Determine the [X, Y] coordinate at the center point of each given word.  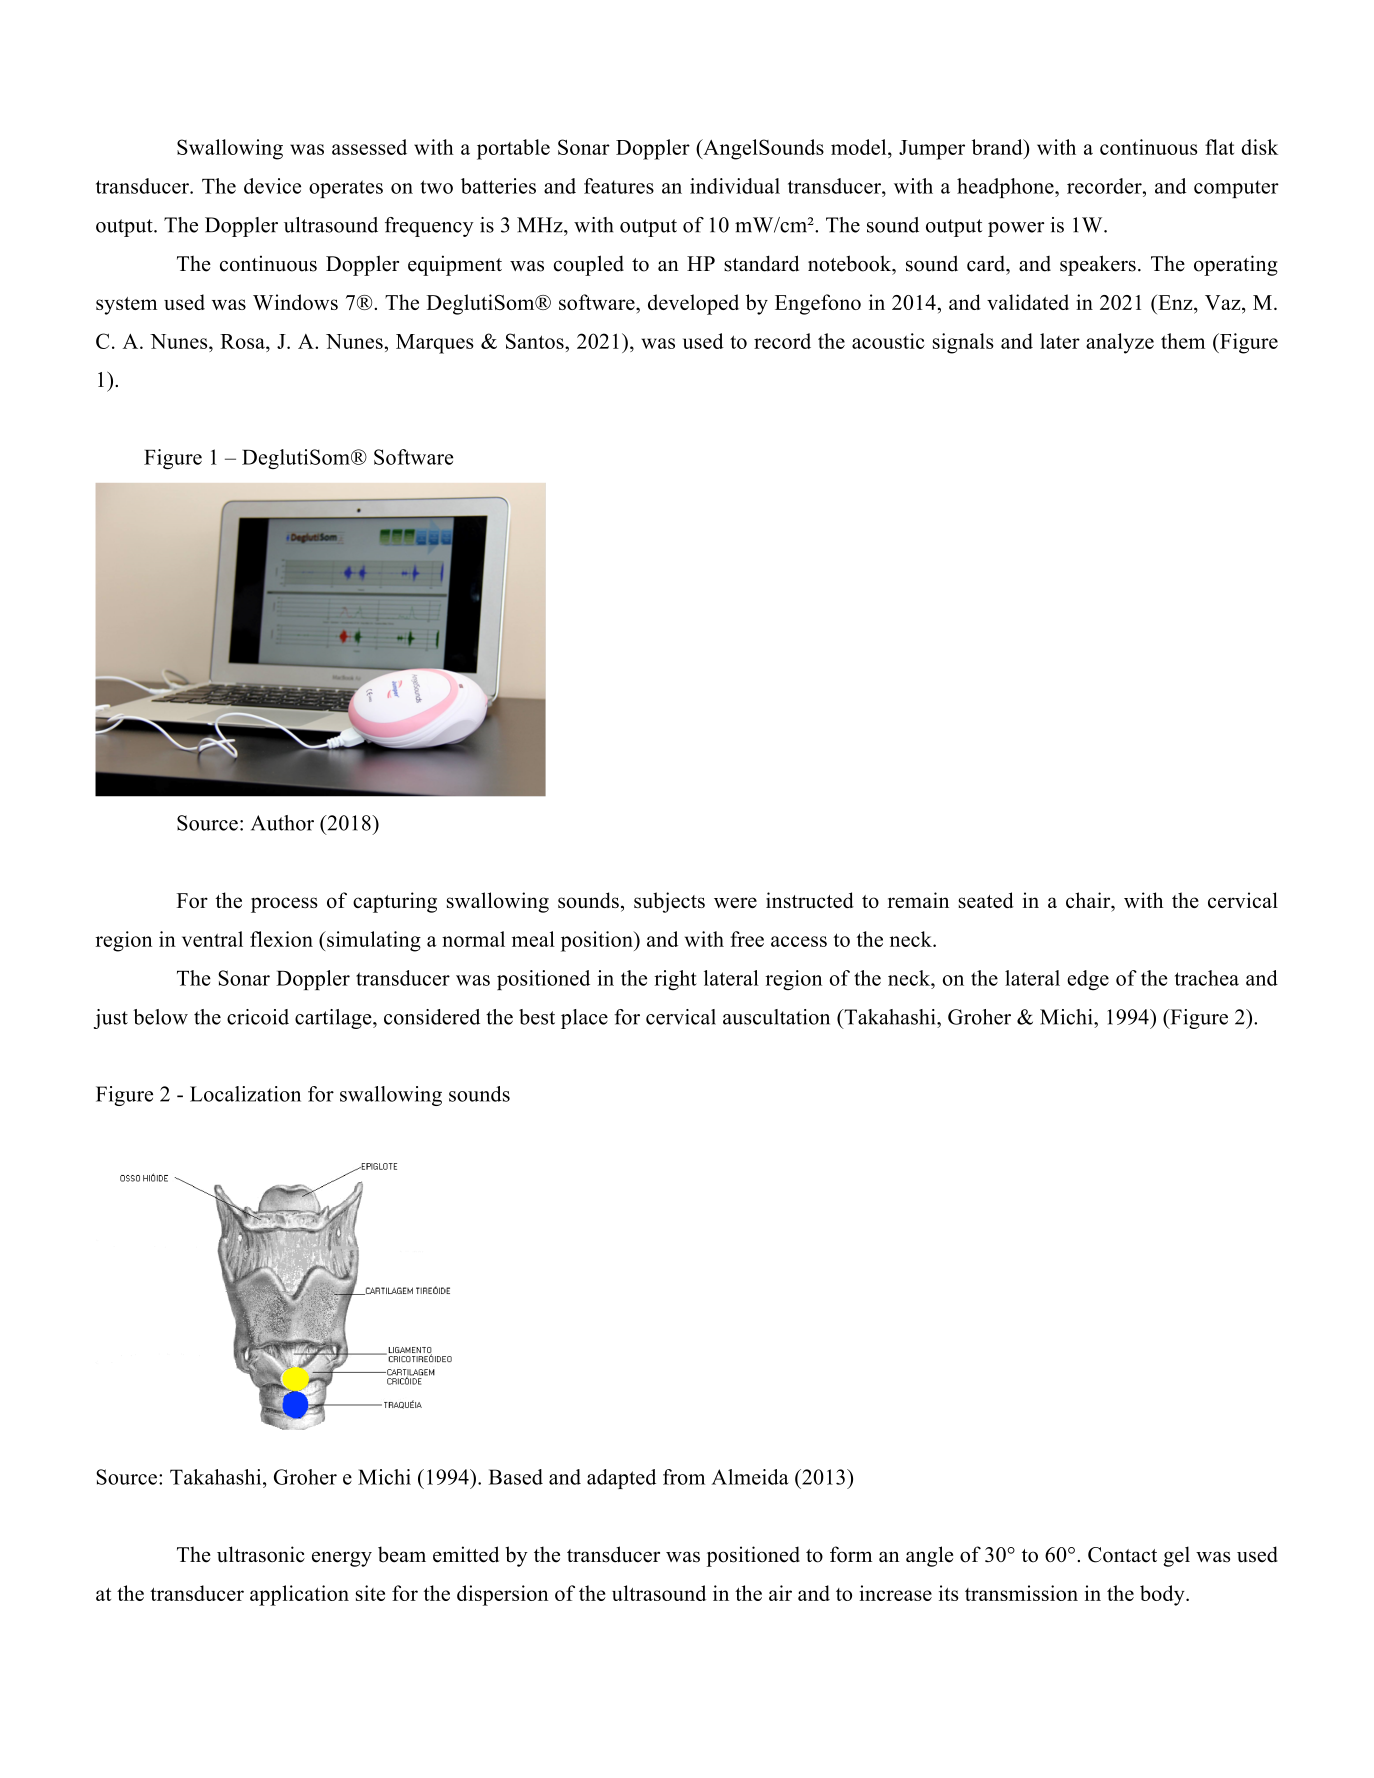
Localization [245, 1094]
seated [986, 900]
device [272, 186]
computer [1236, 189]
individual [735, 186]
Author [282, 823]
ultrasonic [261, 1554]
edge [1088, 980]
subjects [669, 902]
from [684, 1477]
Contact [1122, 1555]
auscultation [776, 1017]
